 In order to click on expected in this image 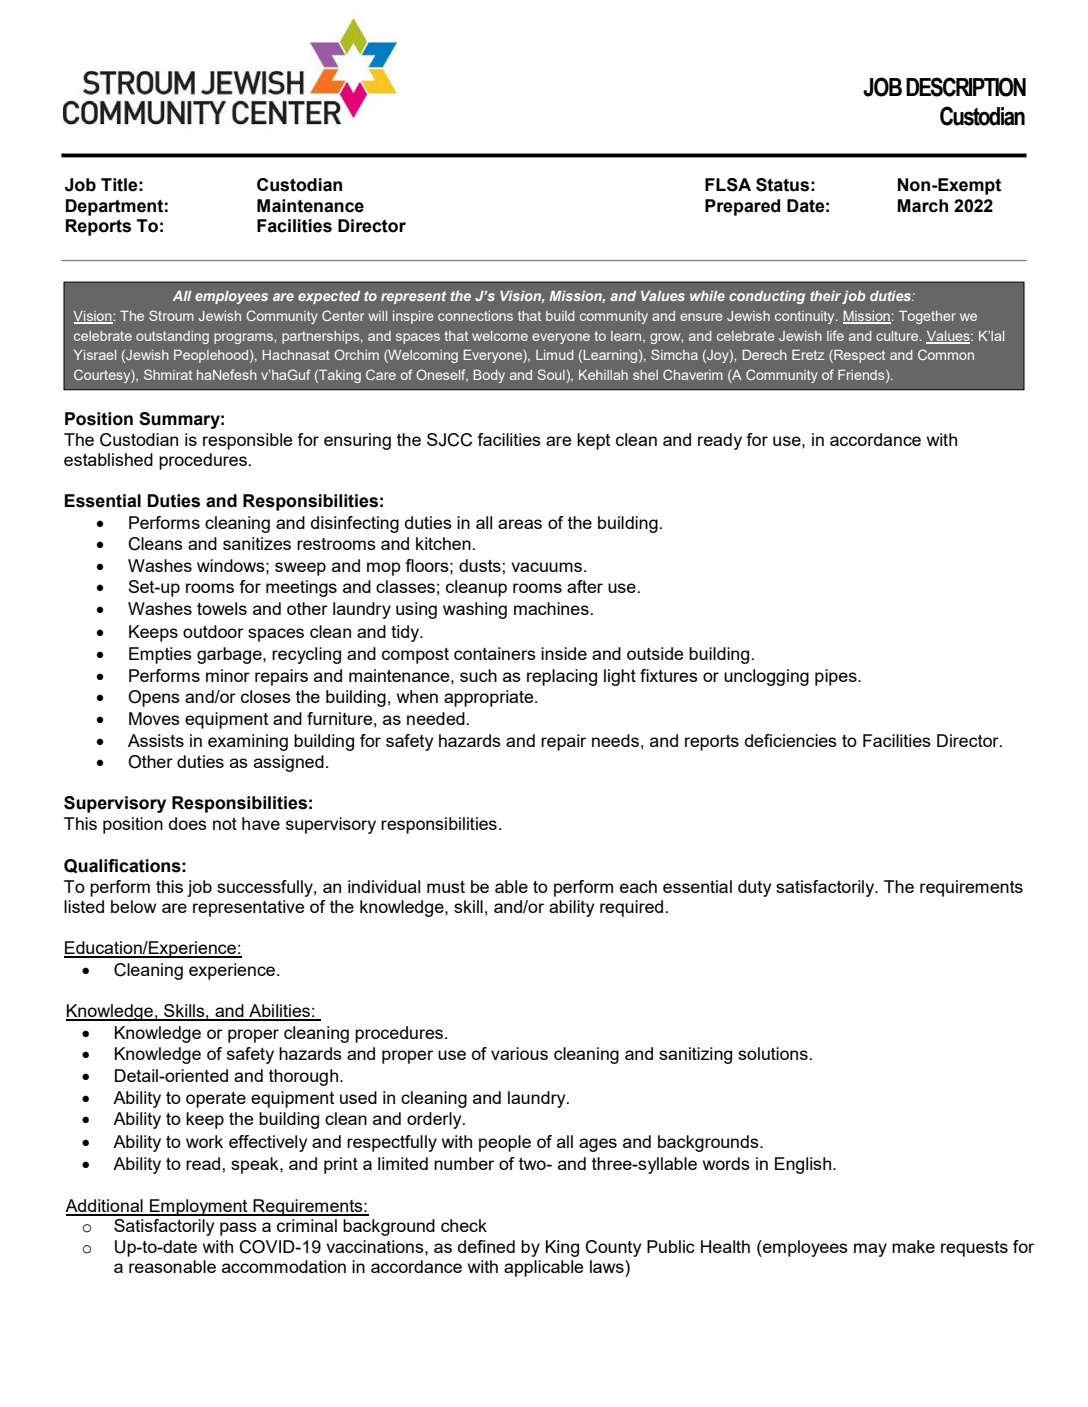, I will do `click(329, 297)`.
